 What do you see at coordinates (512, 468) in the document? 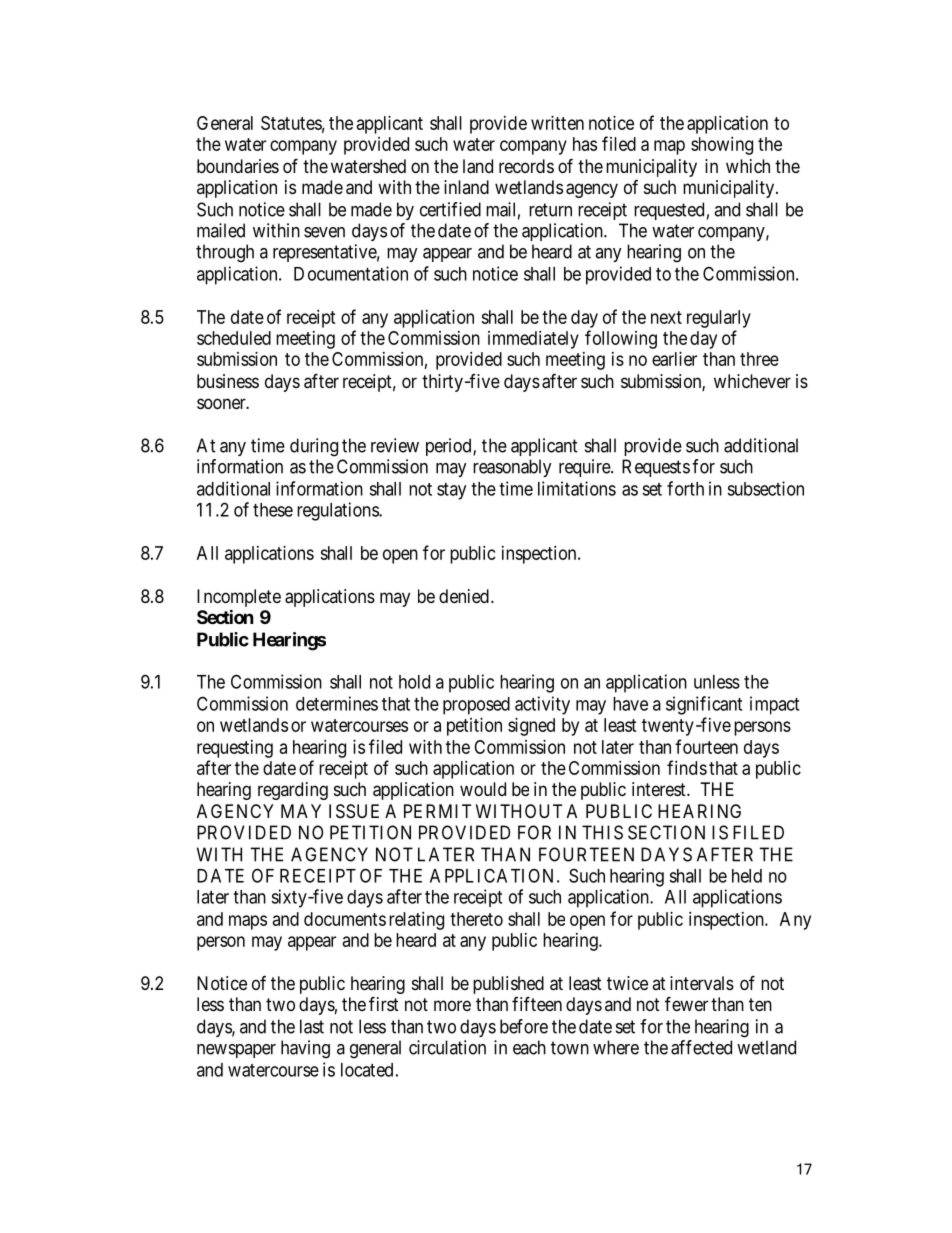
I see `reasonably` at bounding box center [512, 468].
